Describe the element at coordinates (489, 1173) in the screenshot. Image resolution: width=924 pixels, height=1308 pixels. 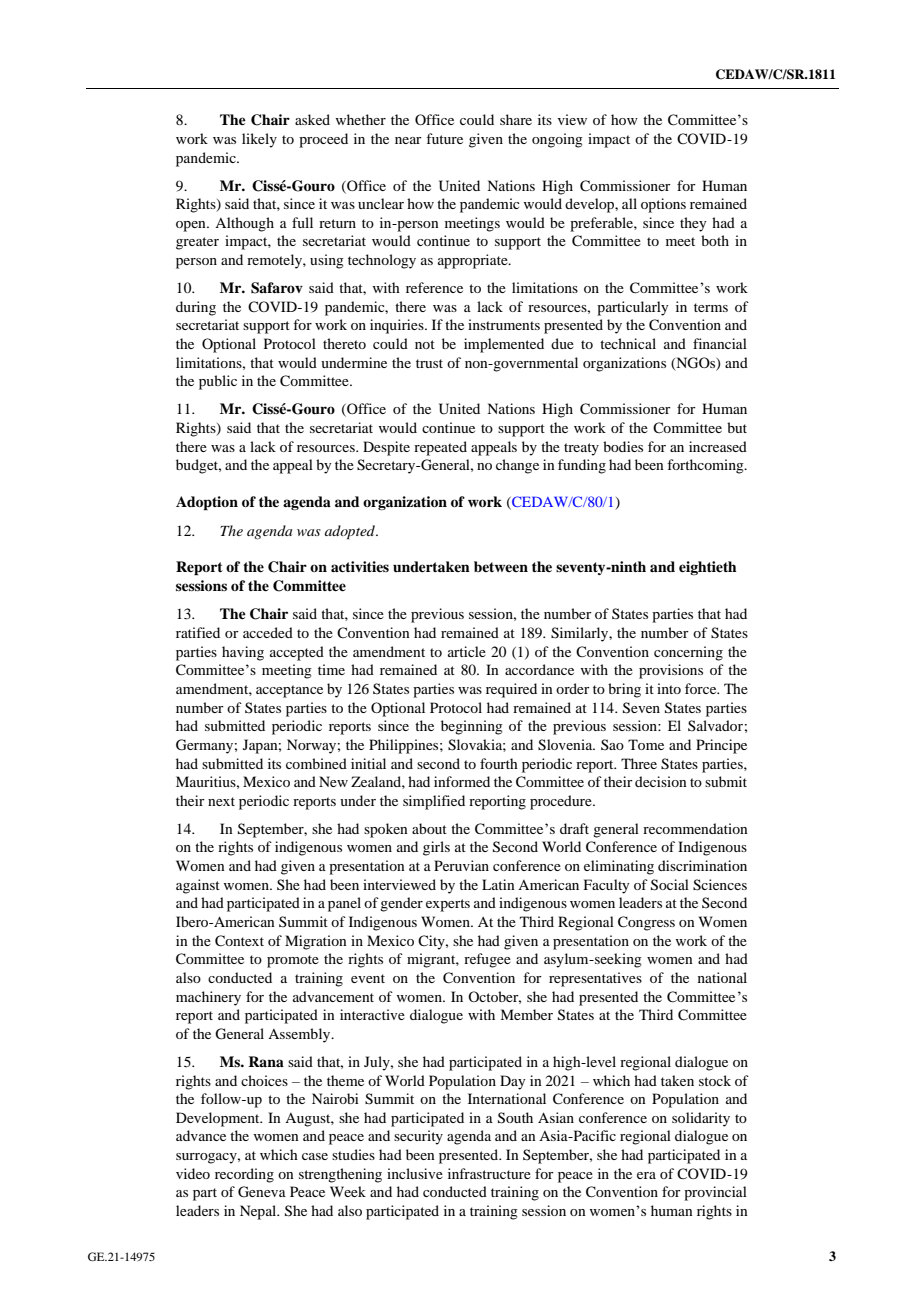
I see `infrastructure` at that location.
